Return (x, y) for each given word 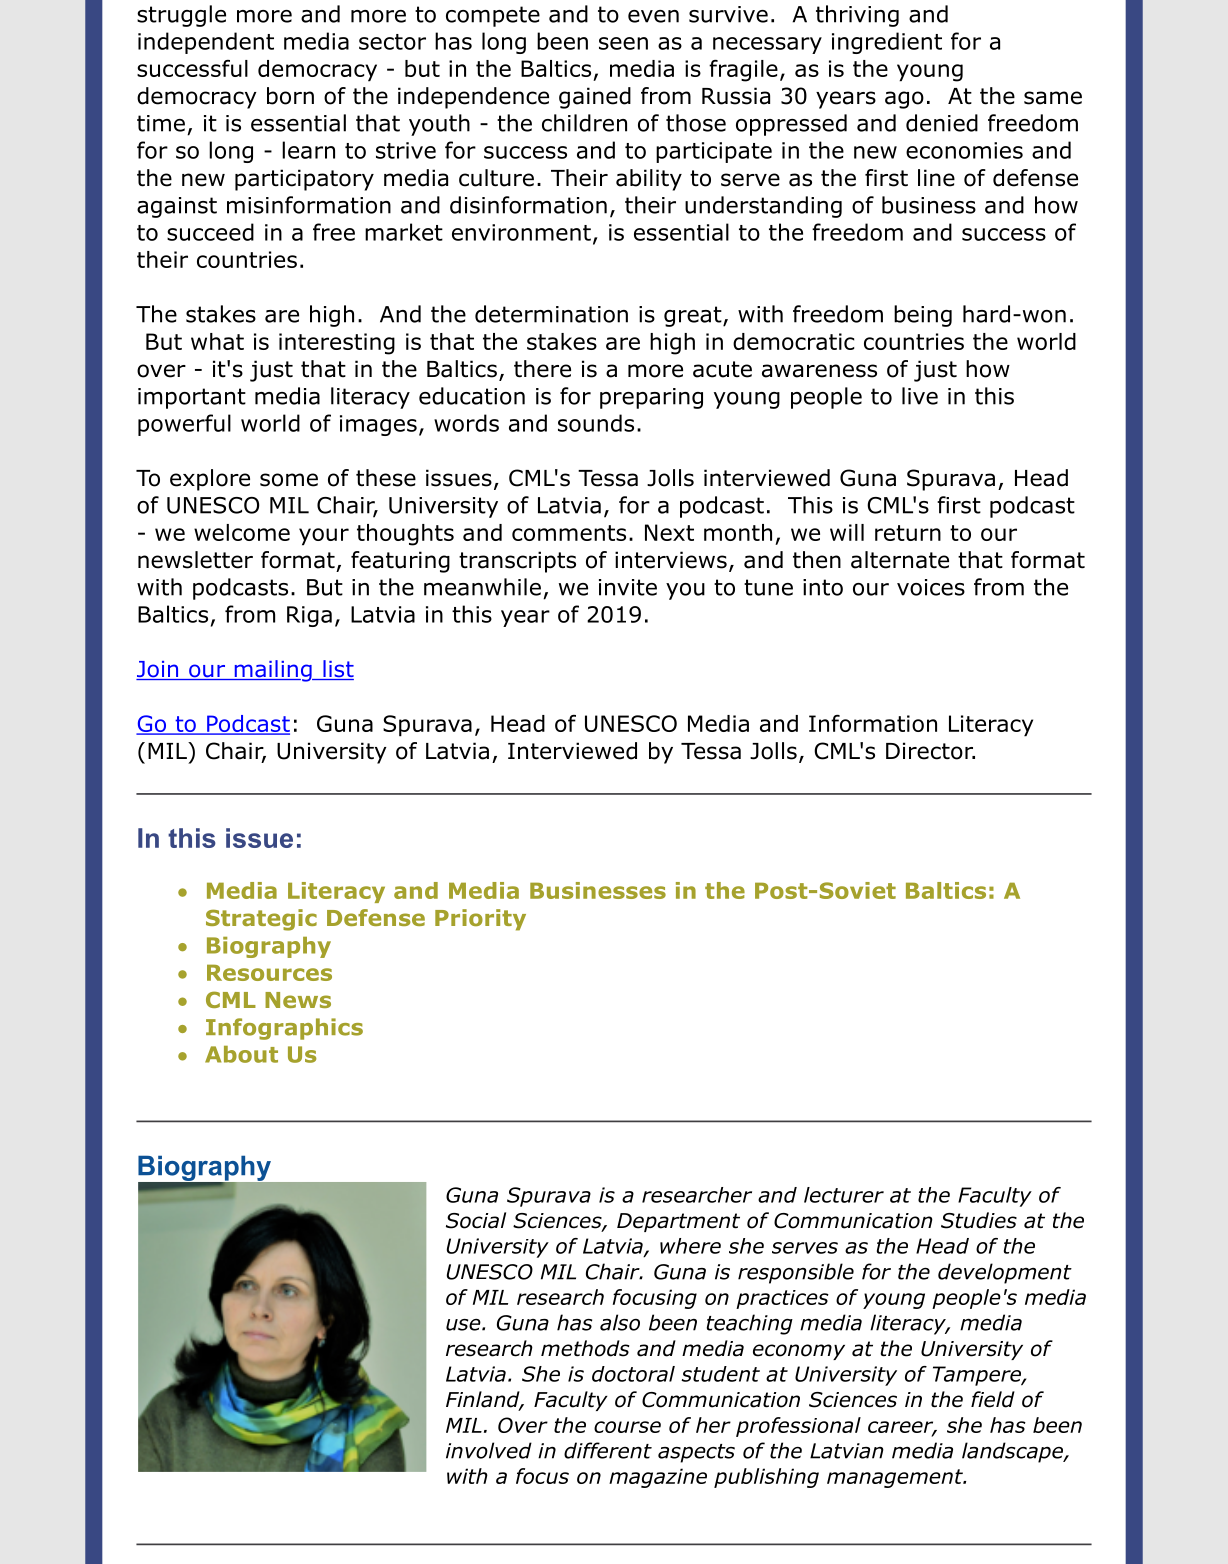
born (290, 96)
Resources (269, 972)
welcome (242, 532)
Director (930, 751)
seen (623, 43)
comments (569, 533)
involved (489, 1450)
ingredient (887, 43)
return (908, 533)
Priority (480, 920)
